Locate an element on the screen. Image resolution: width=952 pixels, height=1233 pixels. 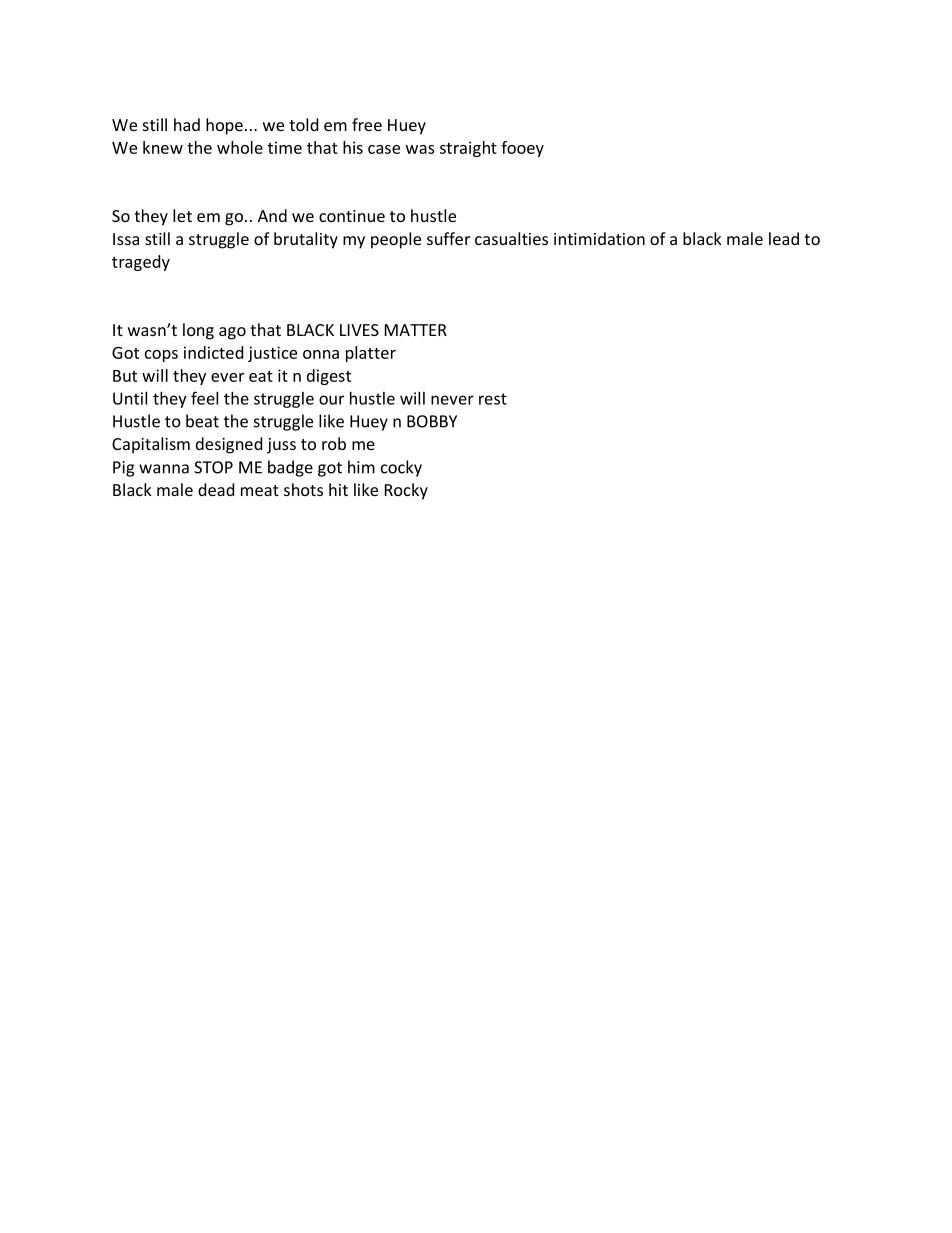
lead is located at coordinates (784, 238).
